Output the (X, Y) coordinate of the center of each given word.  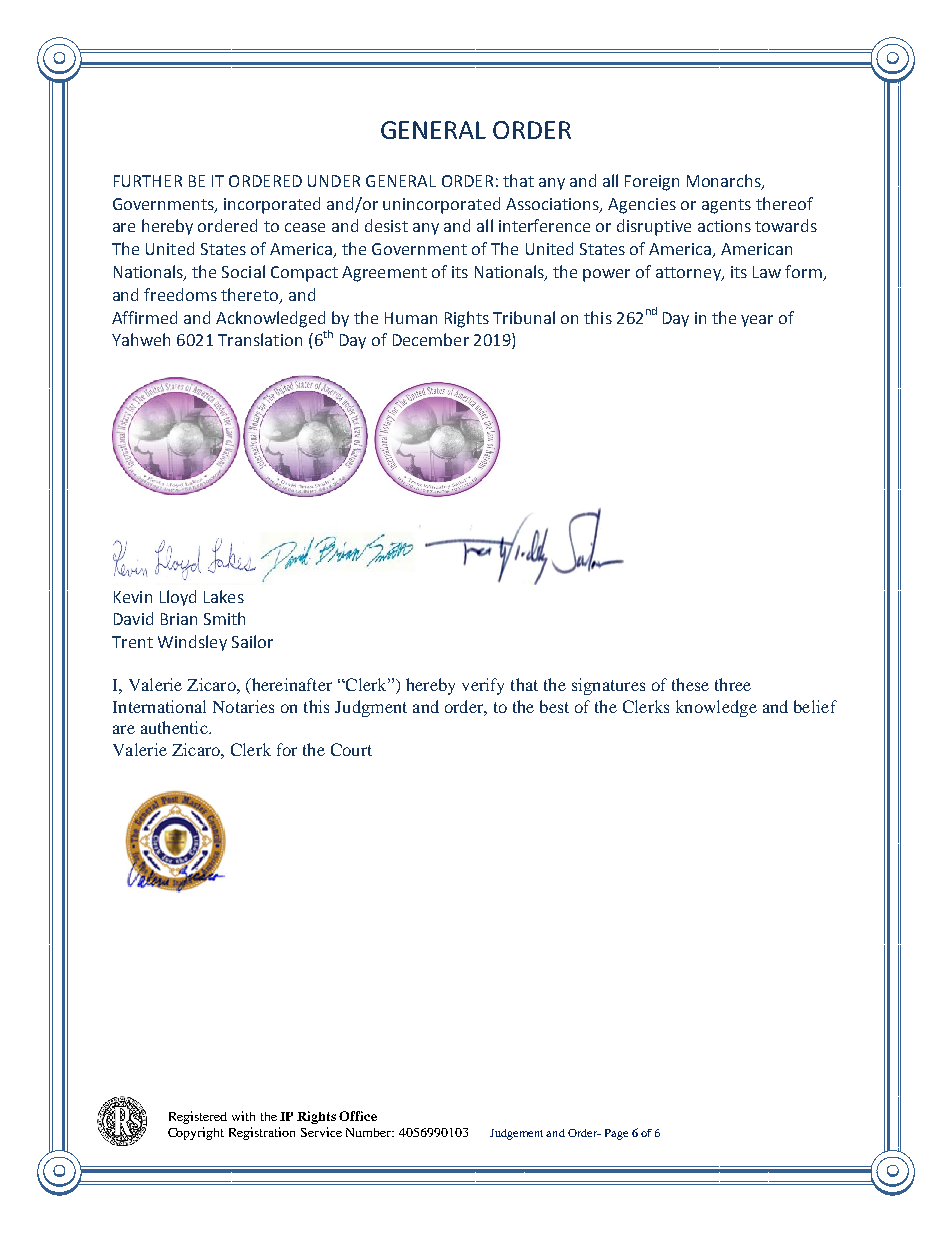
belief (815, 706)
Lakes (224, 596)
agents (726, 206)
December (431, 339)
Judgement (516, 1134)
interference (544, 225)
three (733, 684)
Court (351, 749)
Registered (198, 1117)
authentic (175, 727)
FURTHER (148, 181)
